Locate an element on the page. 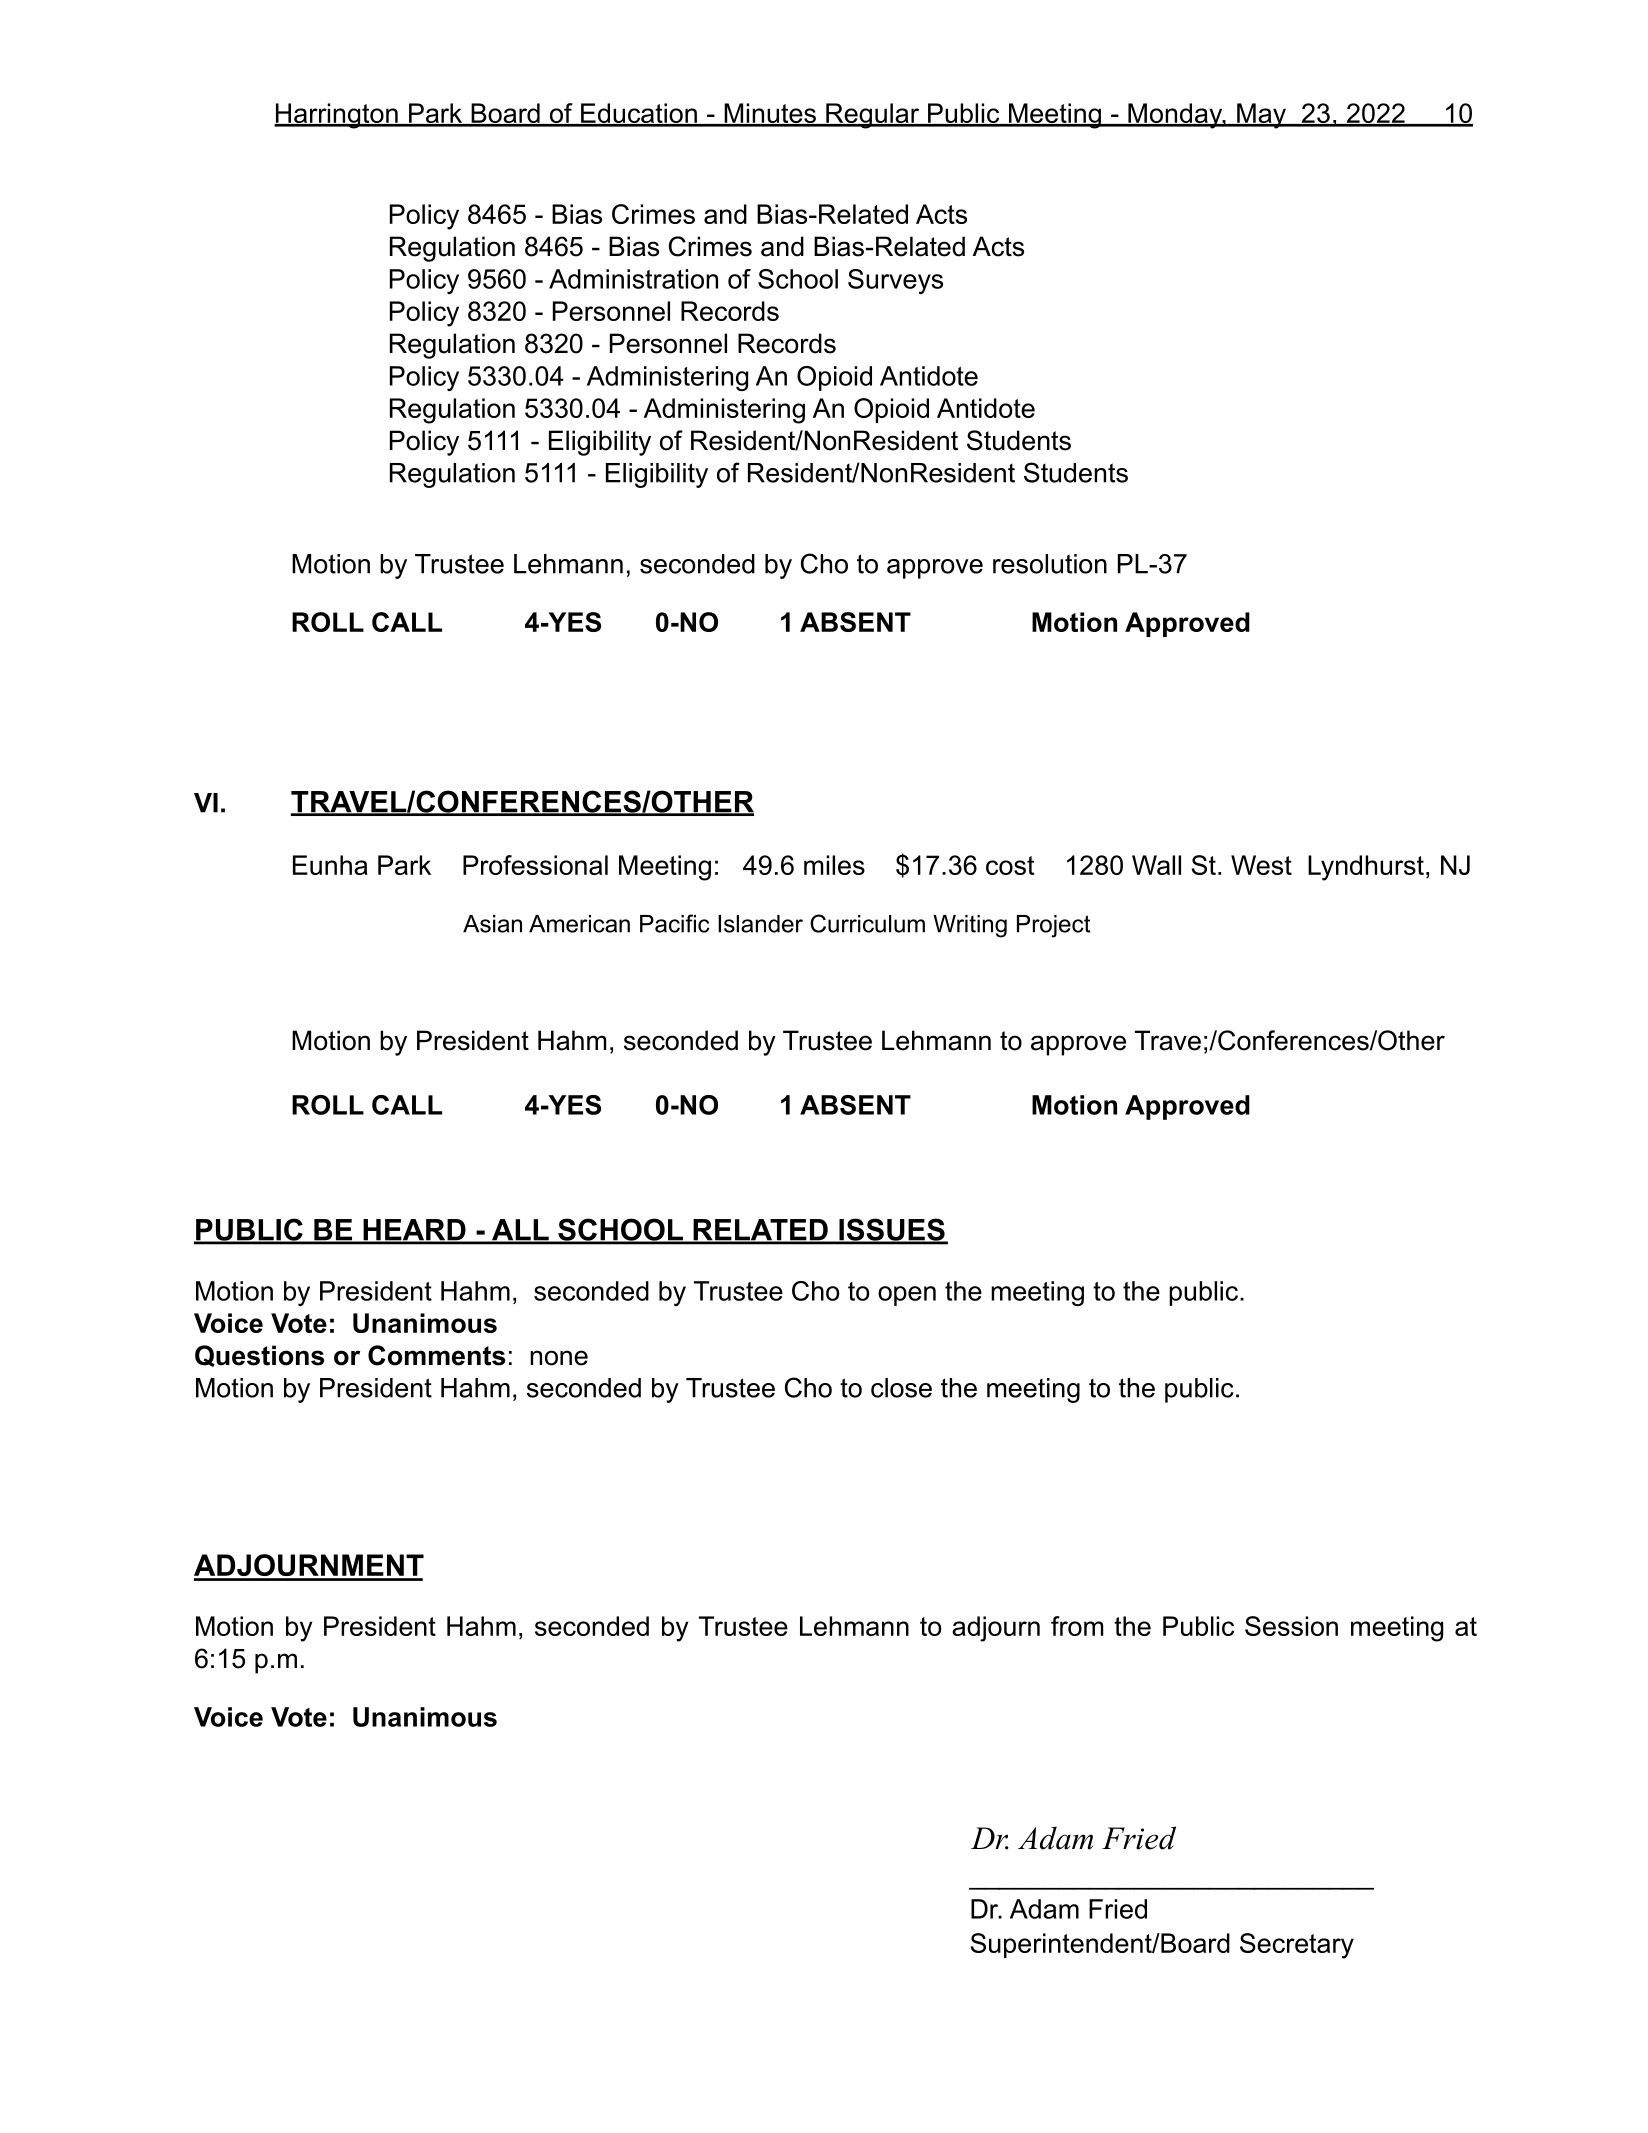  Project is located at coordinates (1053, 926).
